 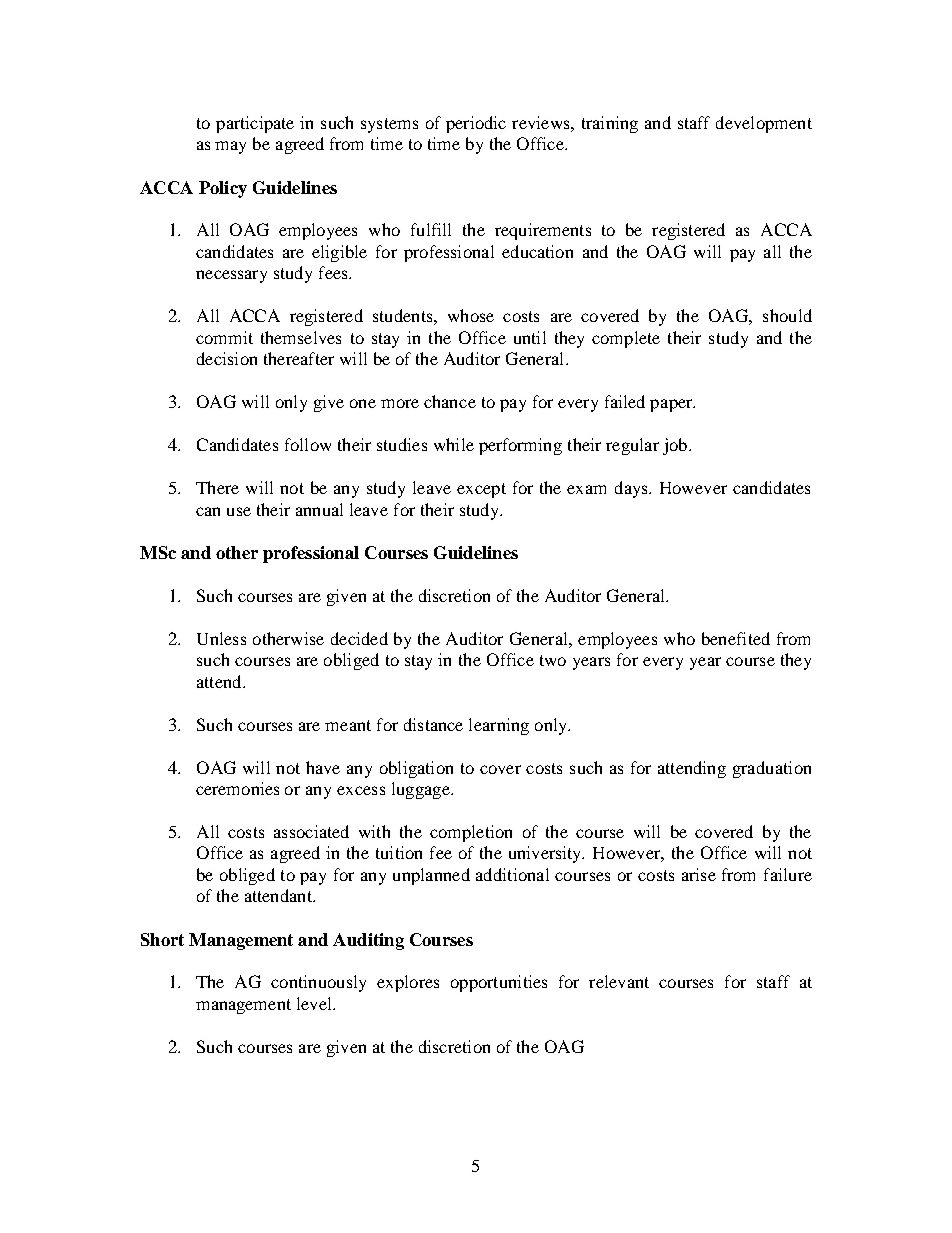 I want to click on except, so click(x=481, y=490).
